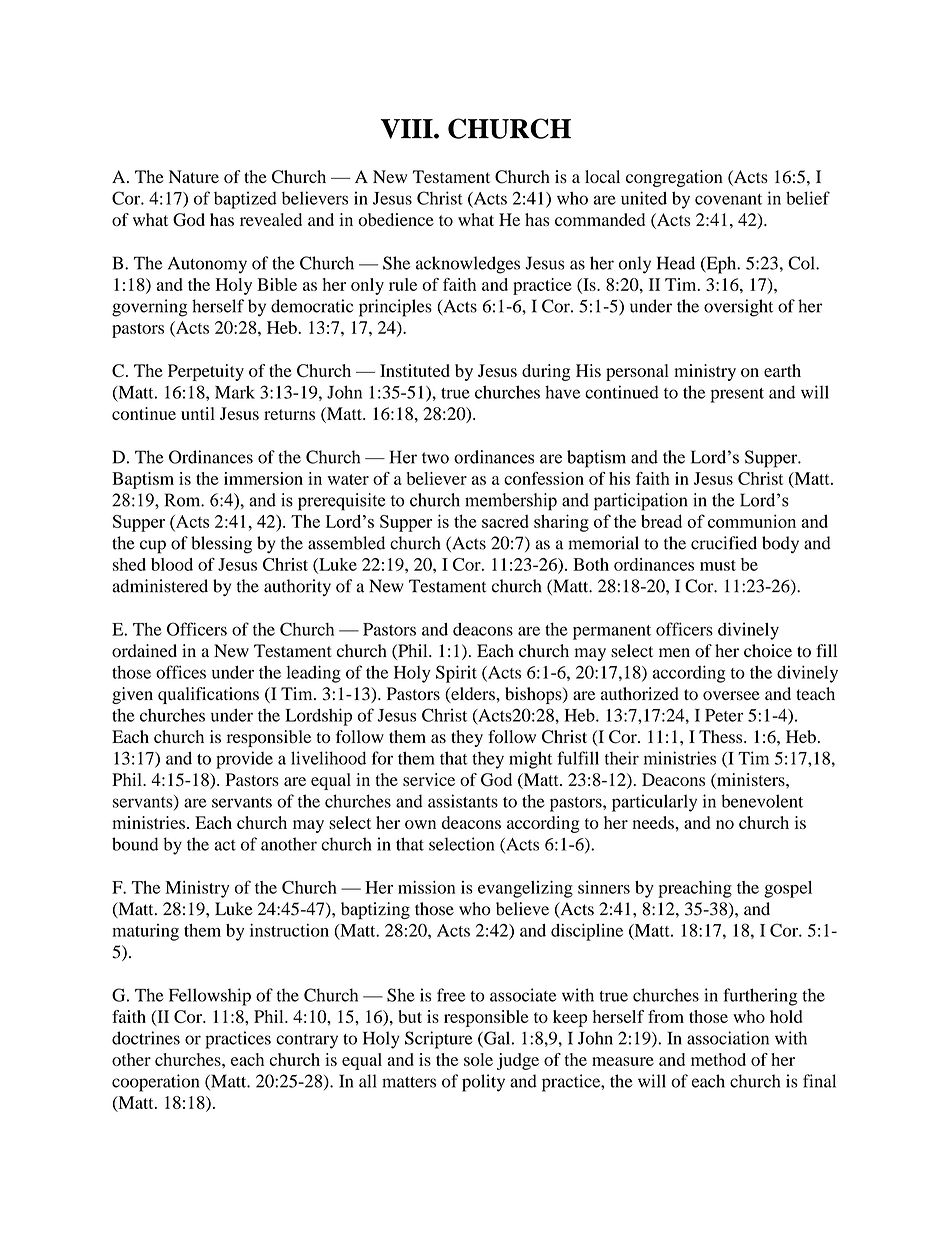 The image size is (952, 1233). I want to click on Spirit, so click(456, 674).
